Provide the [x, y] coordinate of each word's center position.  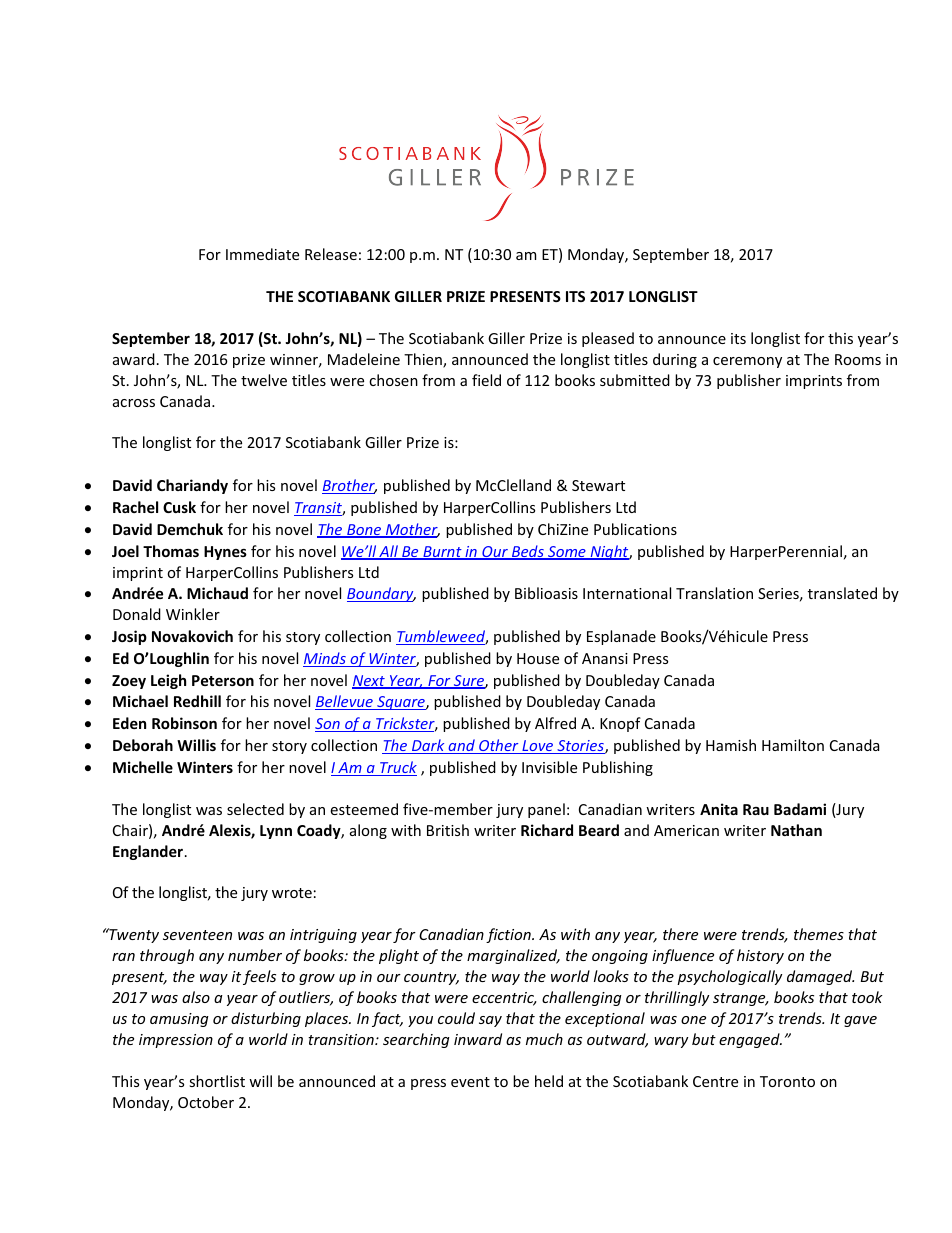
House [538, 658]
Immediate [262, 254]
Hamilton [793, 745]
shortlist [217, 1081]
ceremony [747, 362]
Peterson [223, 680]
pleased [608, 339]
